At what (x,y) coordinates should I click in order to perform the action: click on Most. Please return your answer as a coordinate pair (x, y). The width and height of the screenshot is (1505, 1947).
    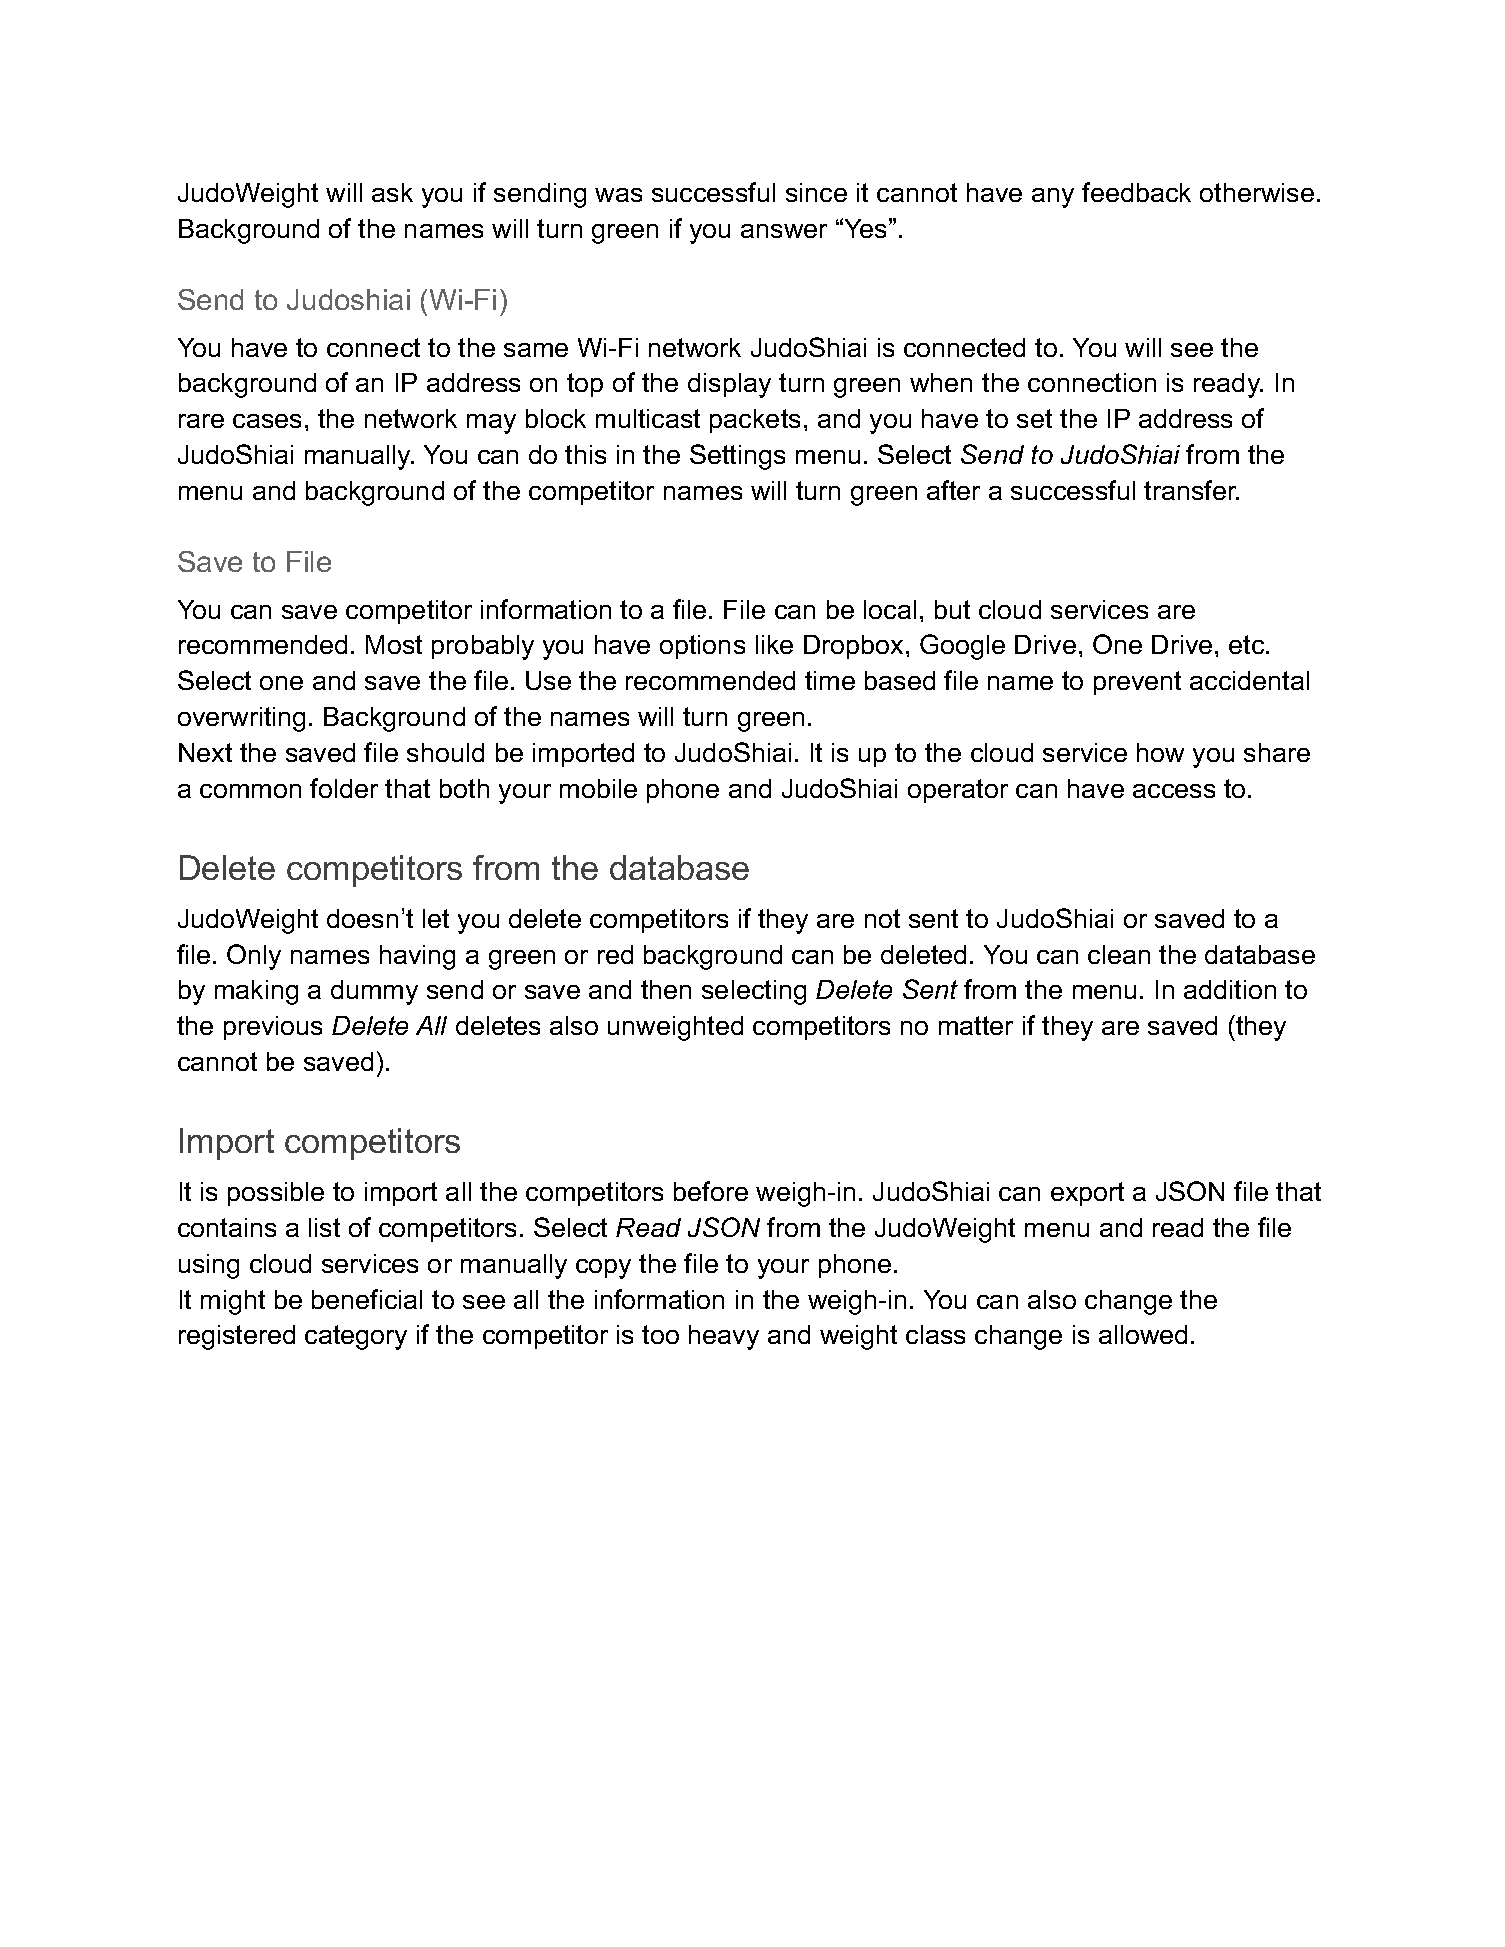
    Looking at the image, I should click on (394, 644).
